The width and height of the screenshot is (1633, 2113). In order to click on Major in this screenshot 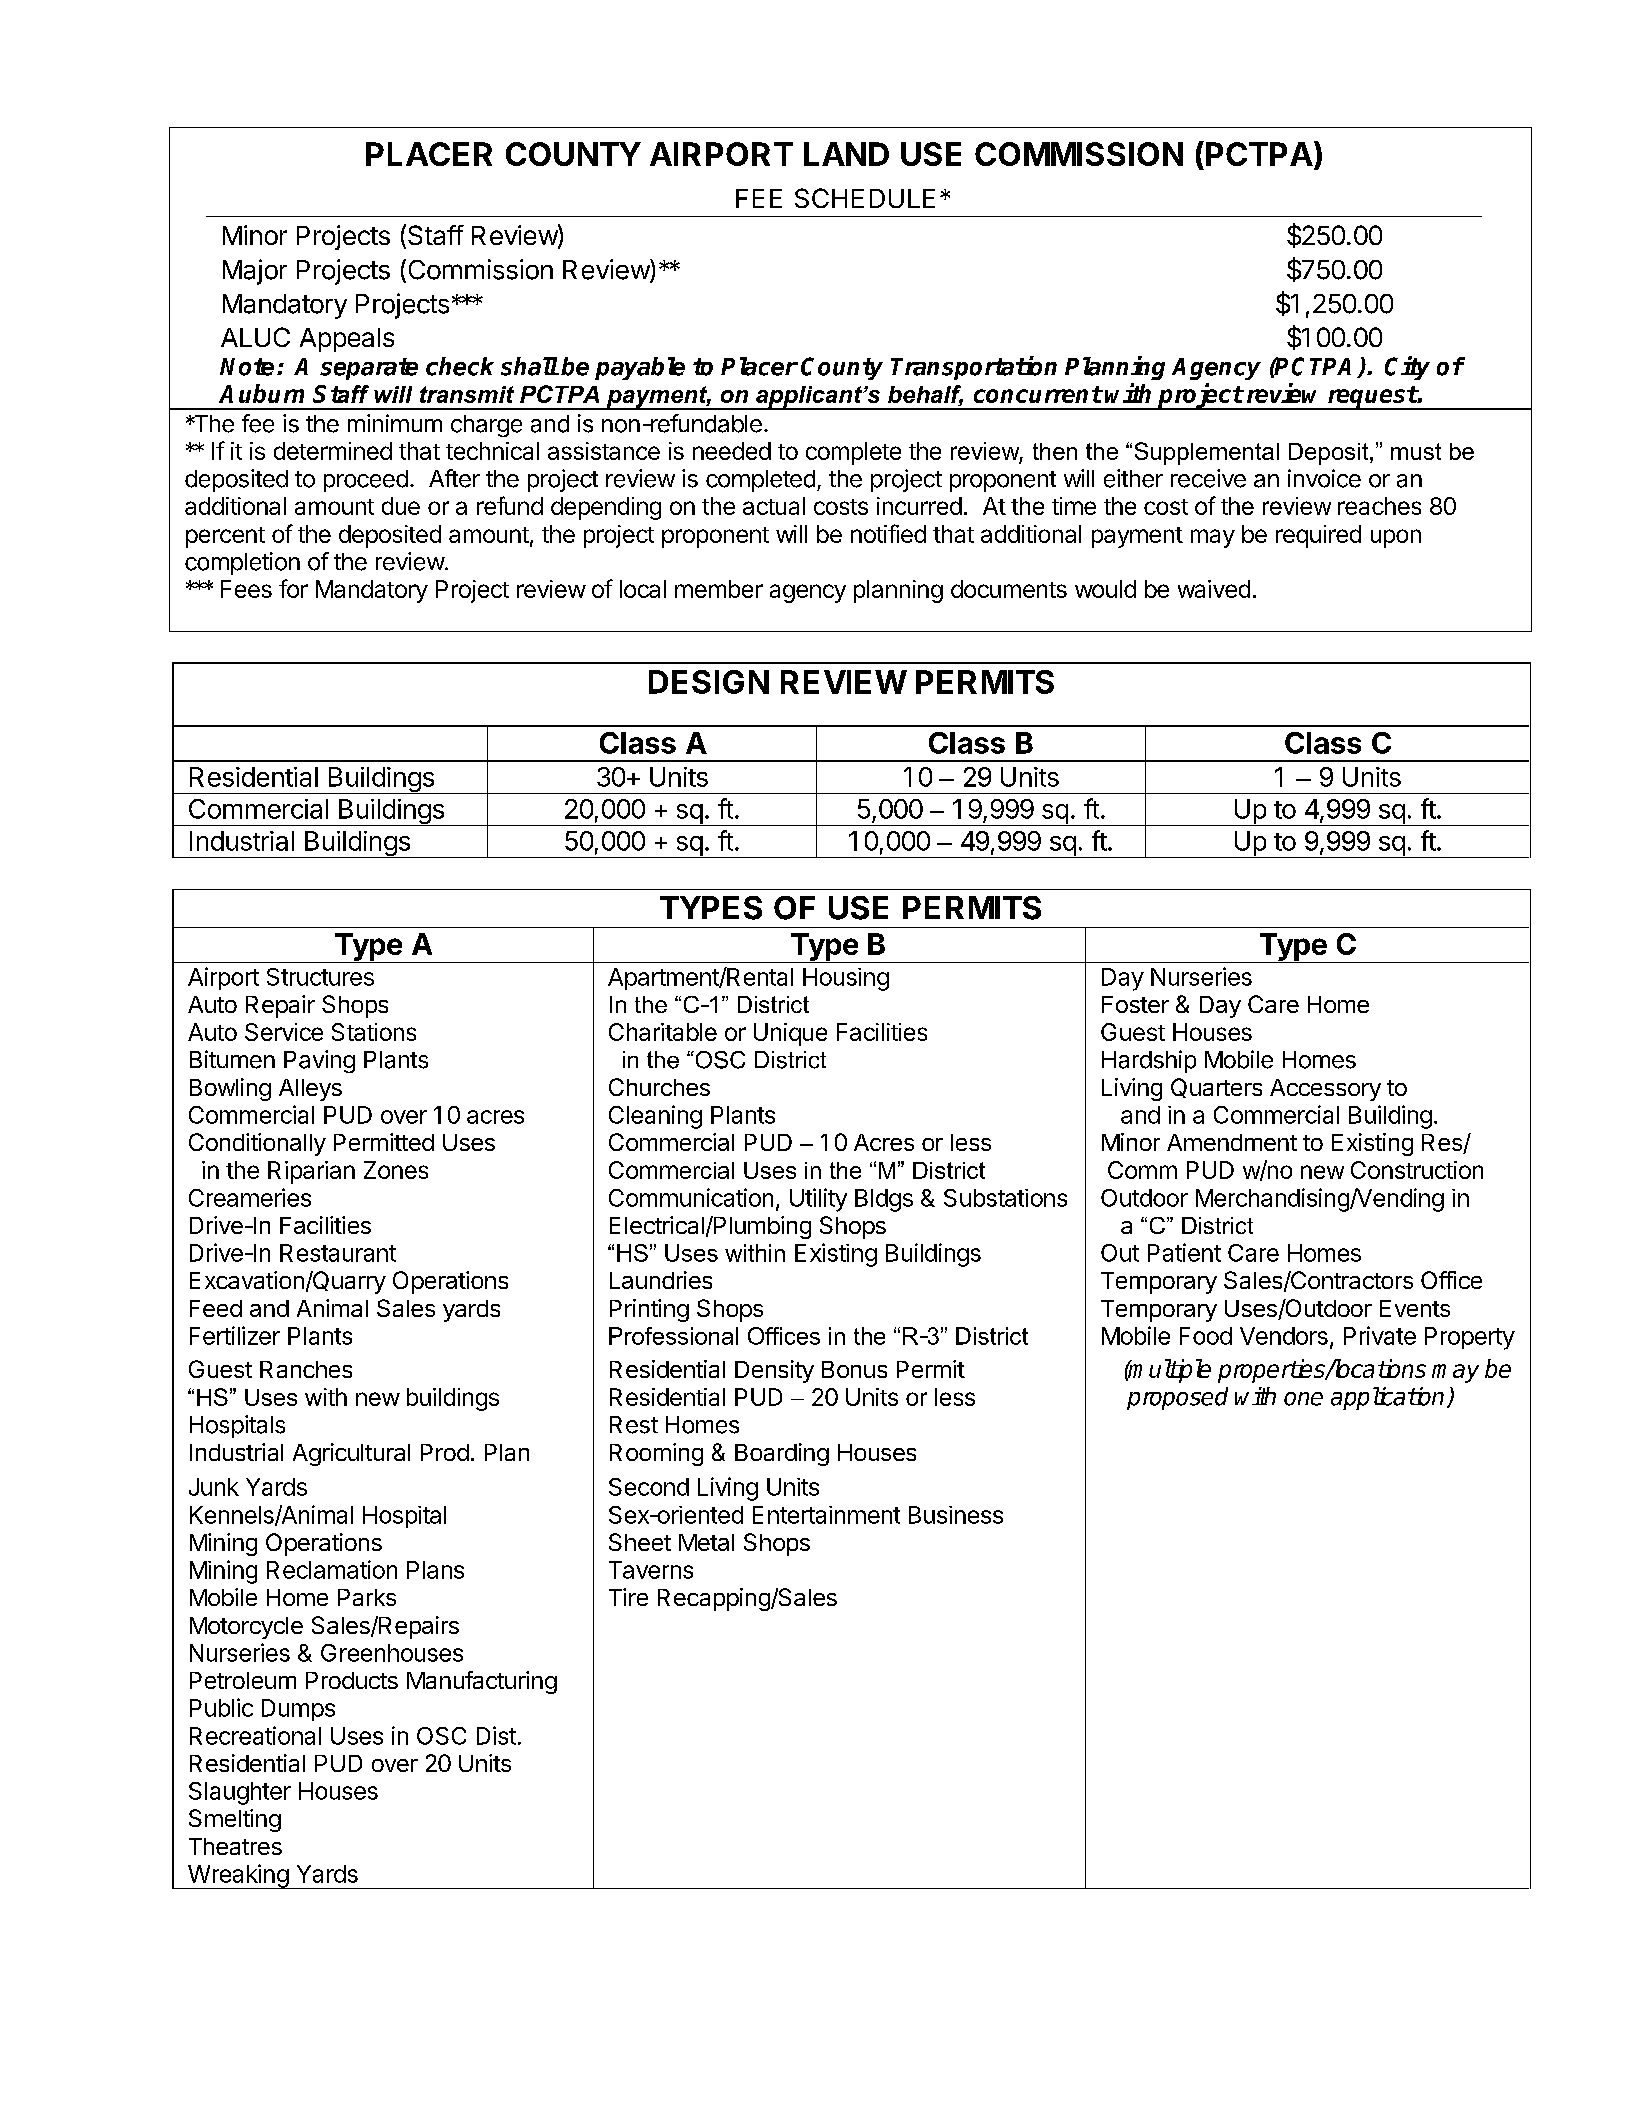, I will do `click(255, 272)`.
